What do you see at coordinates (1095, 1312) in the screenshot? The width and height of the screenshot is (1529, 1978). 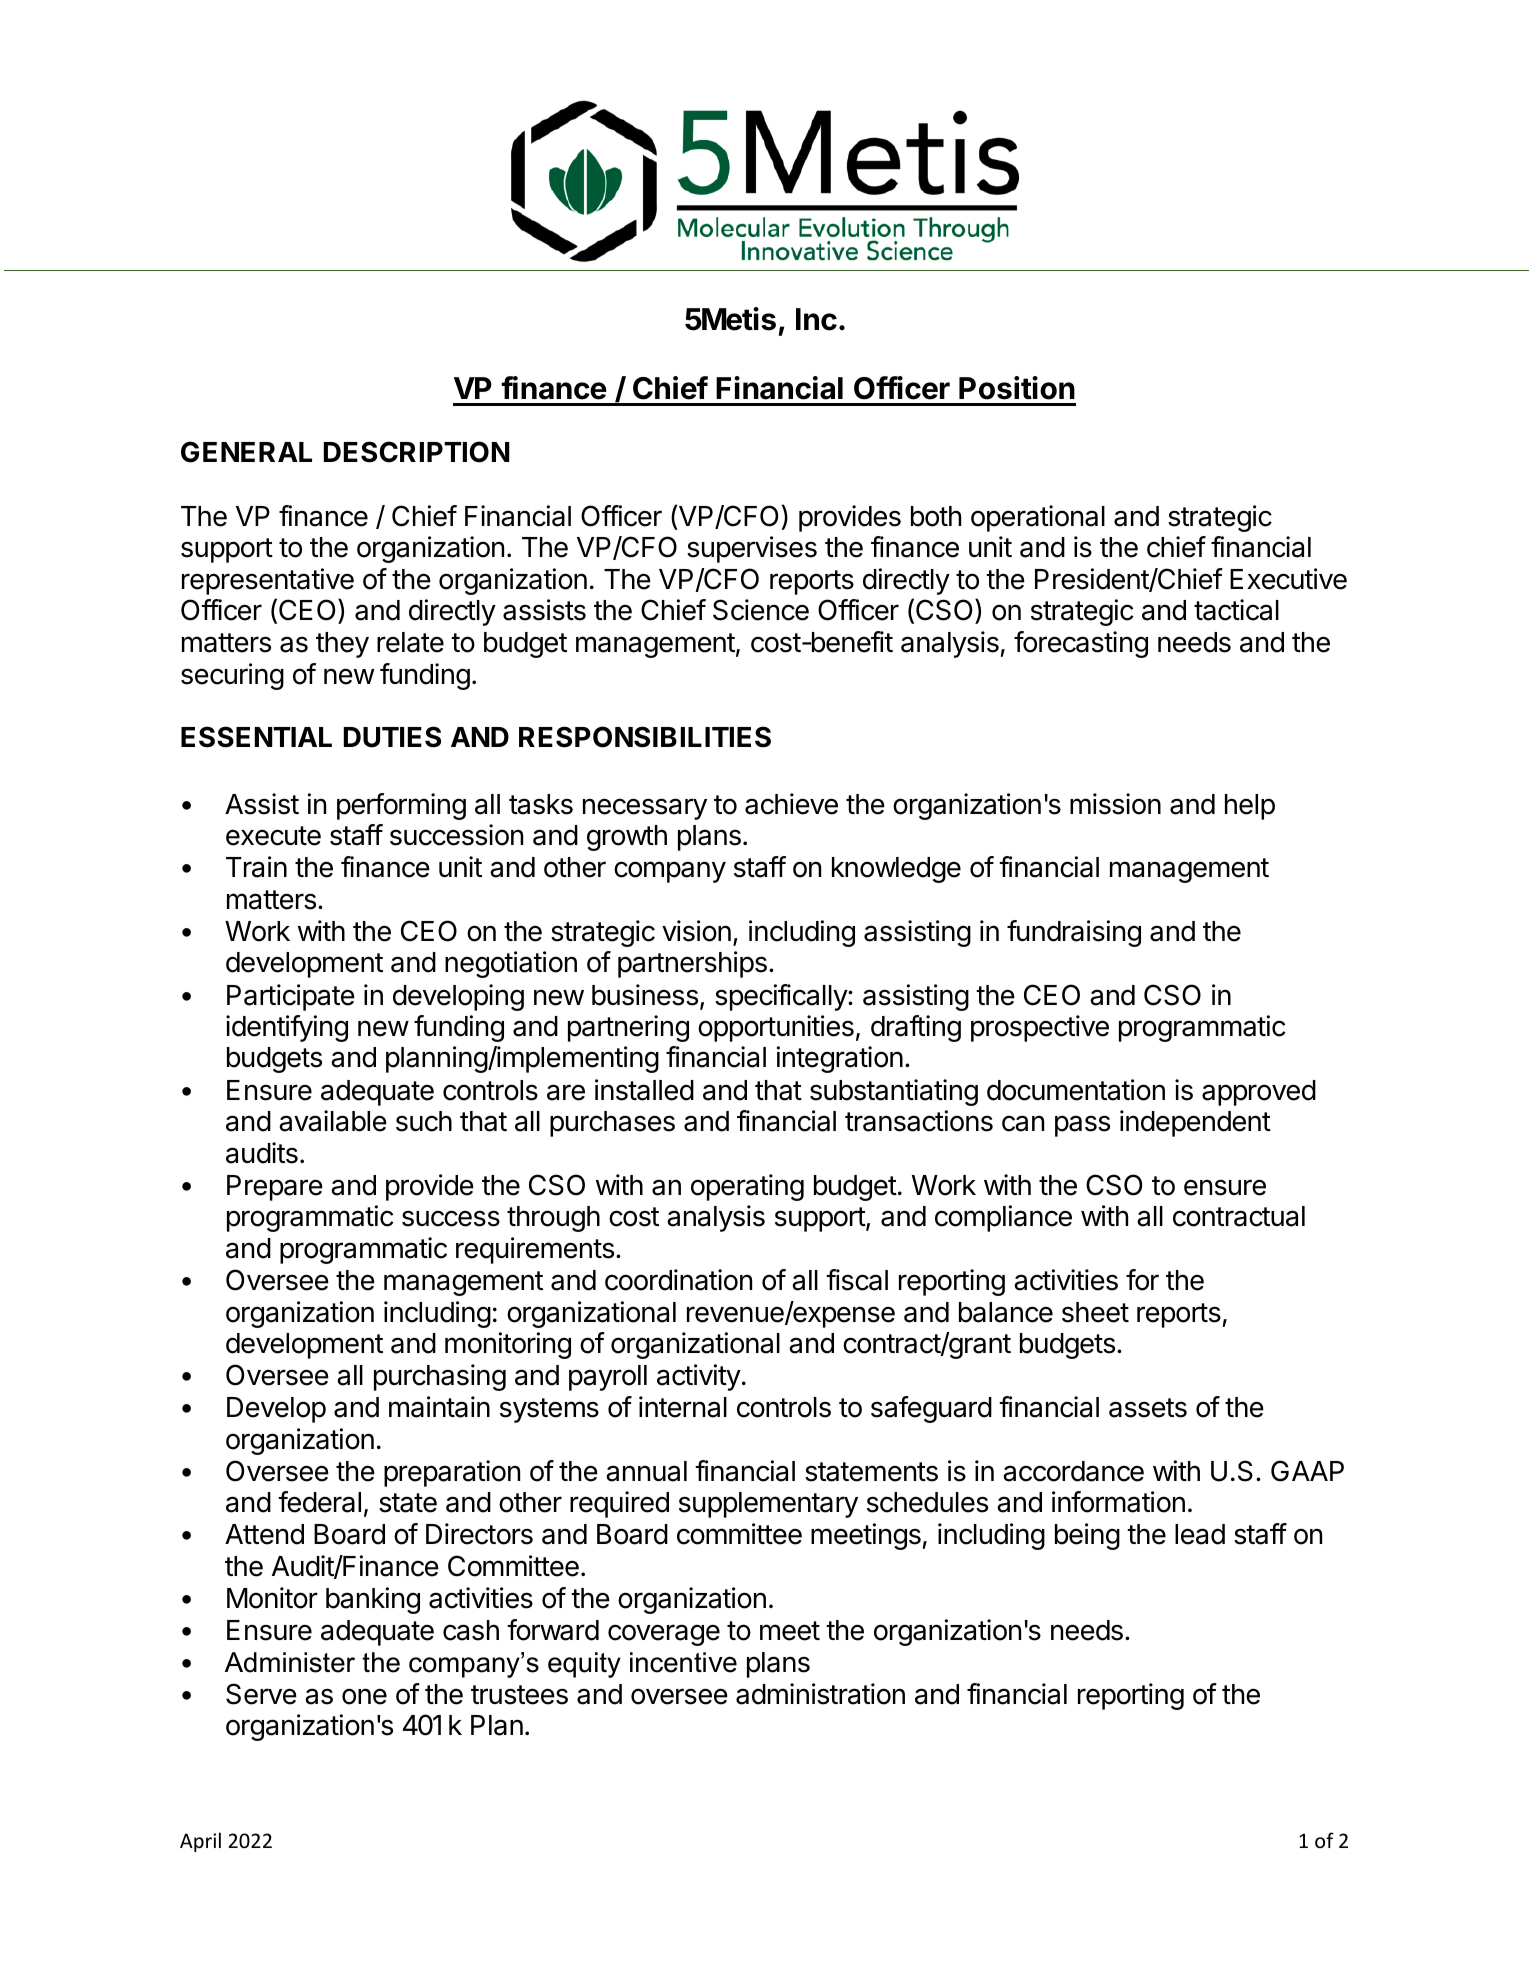 I see `sheet` at bounding box center [1095, 1312].
